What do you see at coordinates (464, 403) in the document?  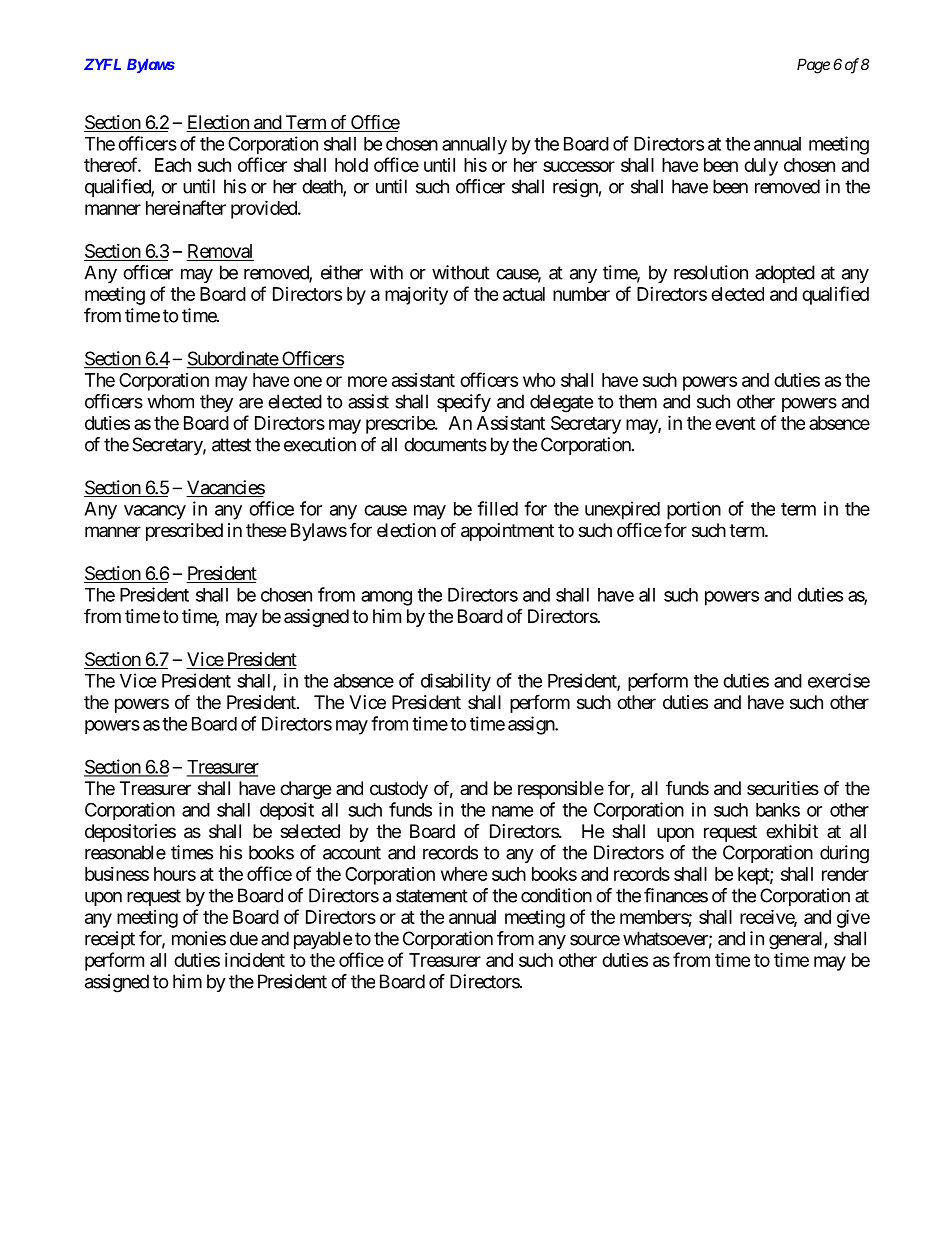 I see `specify` at bounding box center [464, 403].
